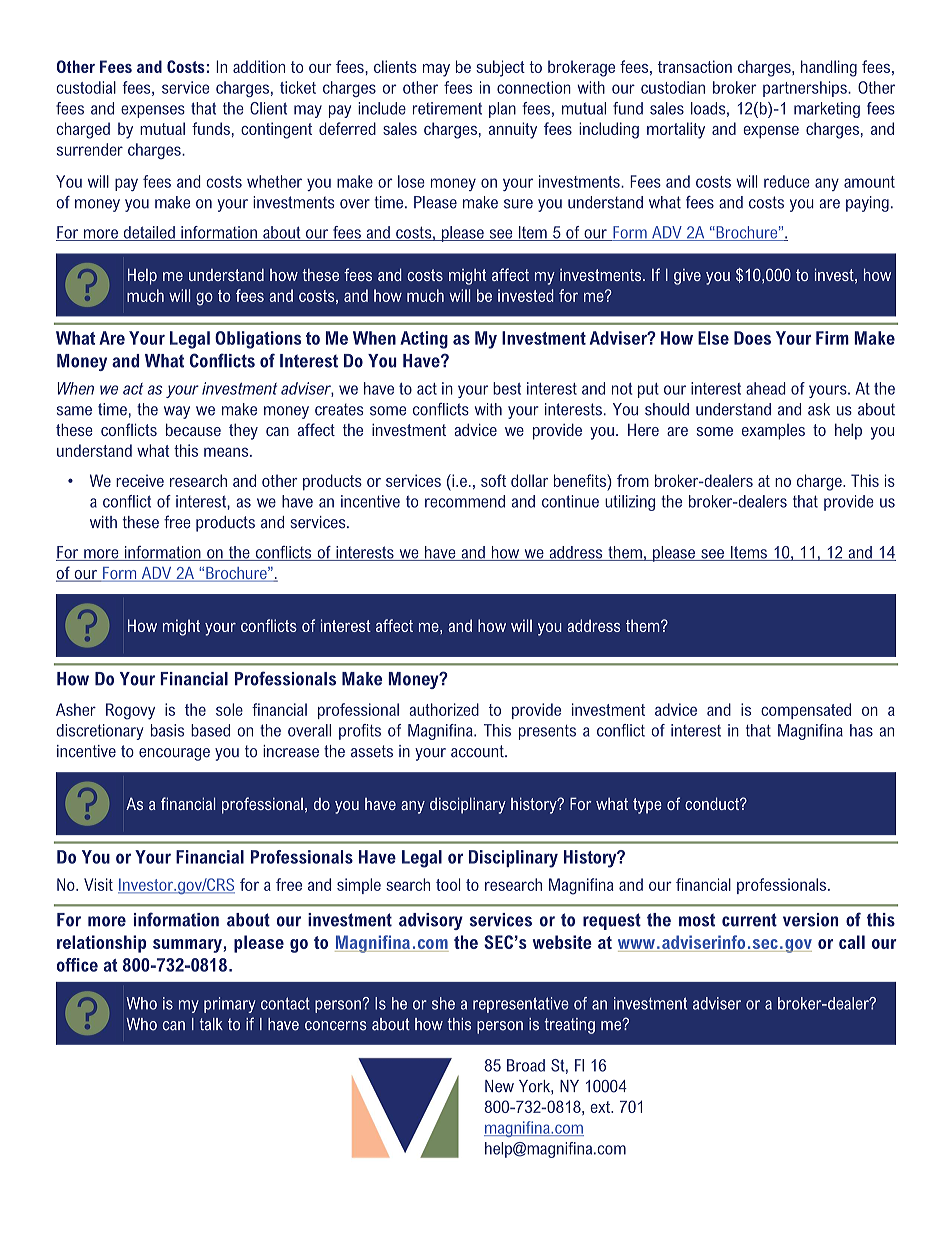  What do you see at coordinates (86, 87) in the document?
I see `custodial` at bounding box center [86, 87].
